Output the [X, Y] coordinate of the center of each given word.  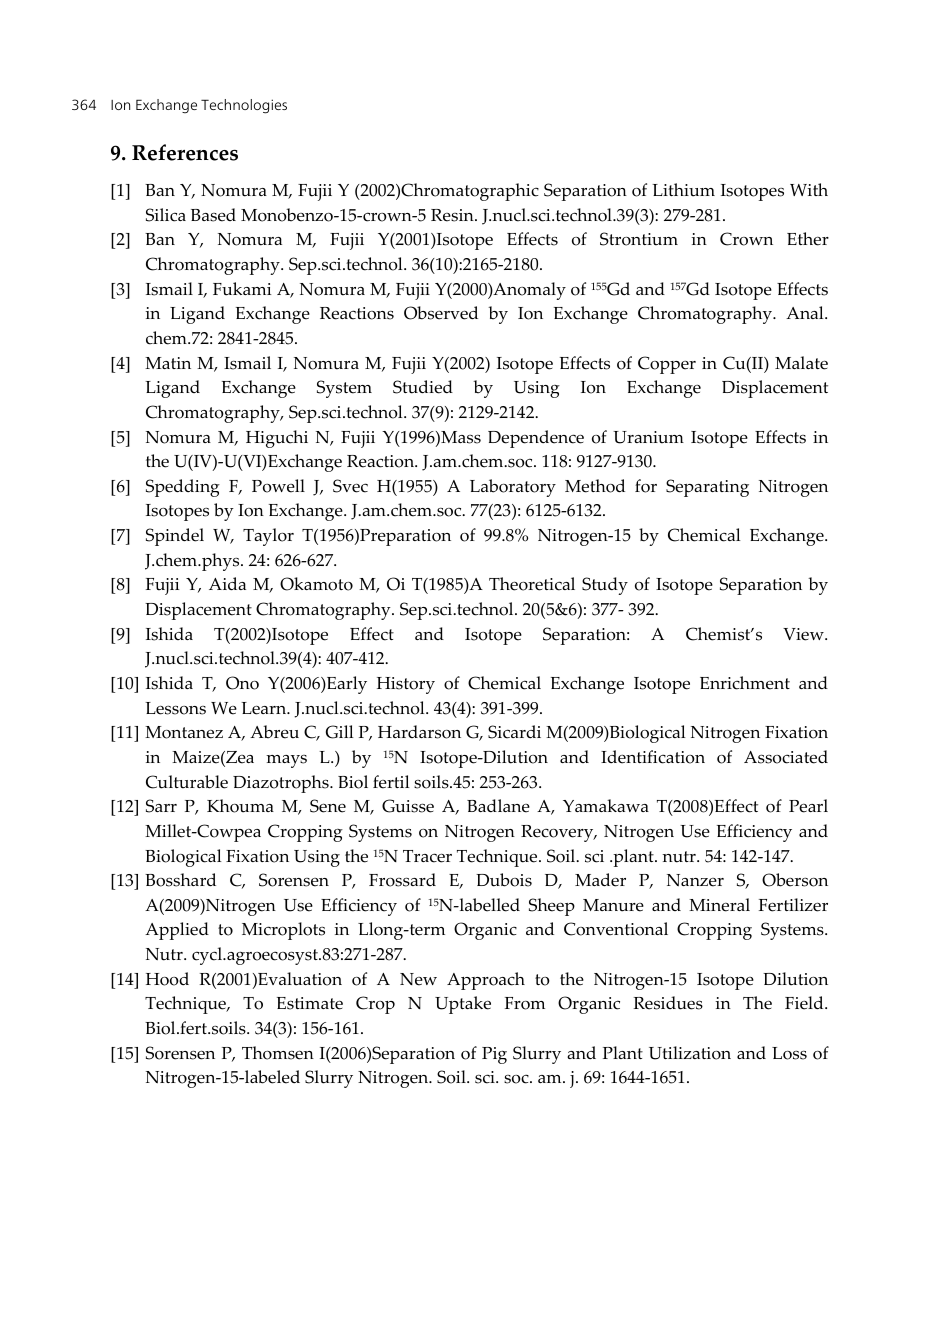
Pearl [808, 806]
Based [213, 215]
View [804, 634]
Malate [801, 363]
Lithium [683, 190]
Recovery [558, 833]
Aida [227, 584]
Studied [423, 387]
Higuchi [277, 439]
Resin [453, 215]
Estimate [310, 1003]
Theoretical [532, 584]
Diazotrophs [282, 784]
